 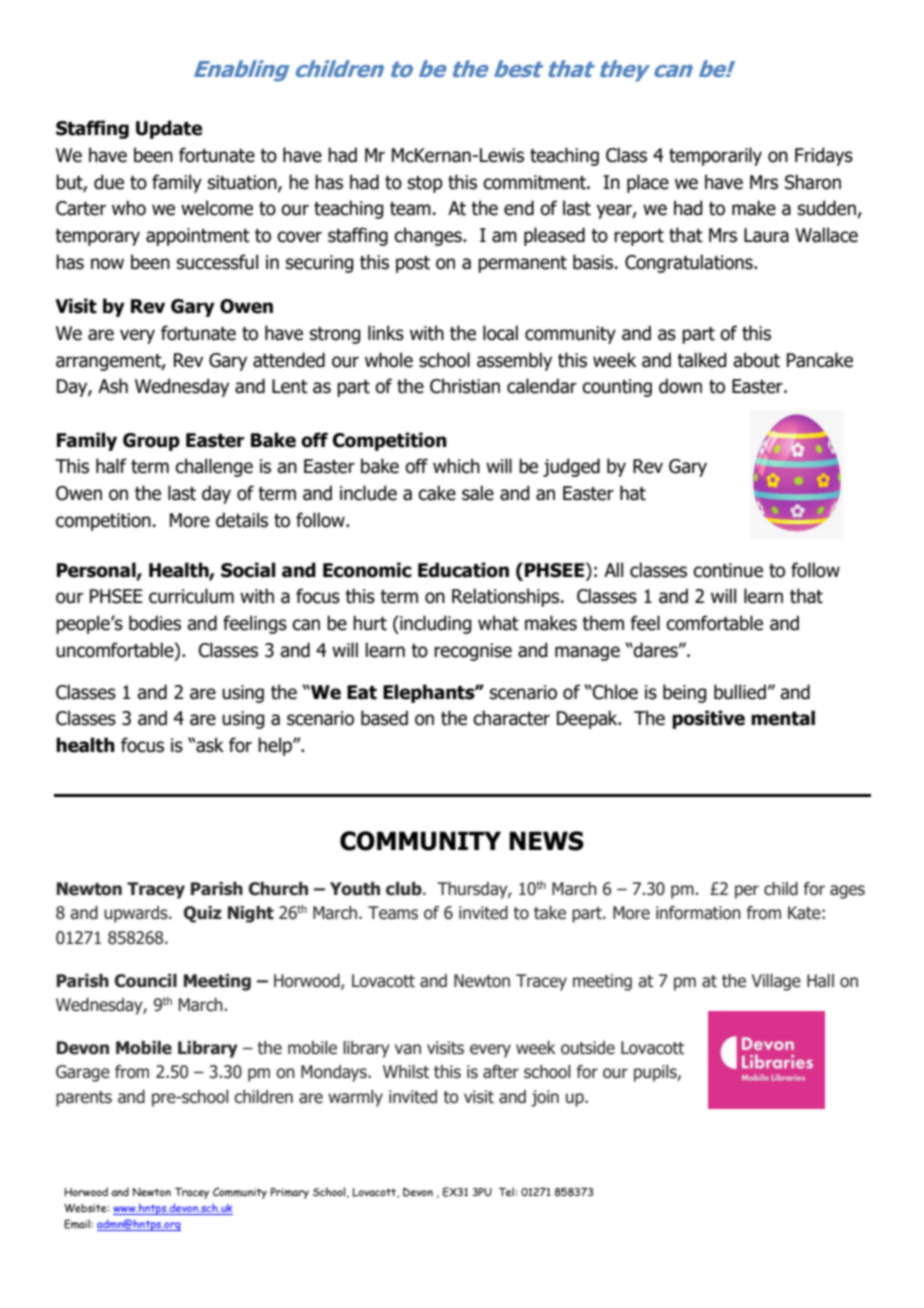 I want to click on Church, so click(x=278, y=889).
